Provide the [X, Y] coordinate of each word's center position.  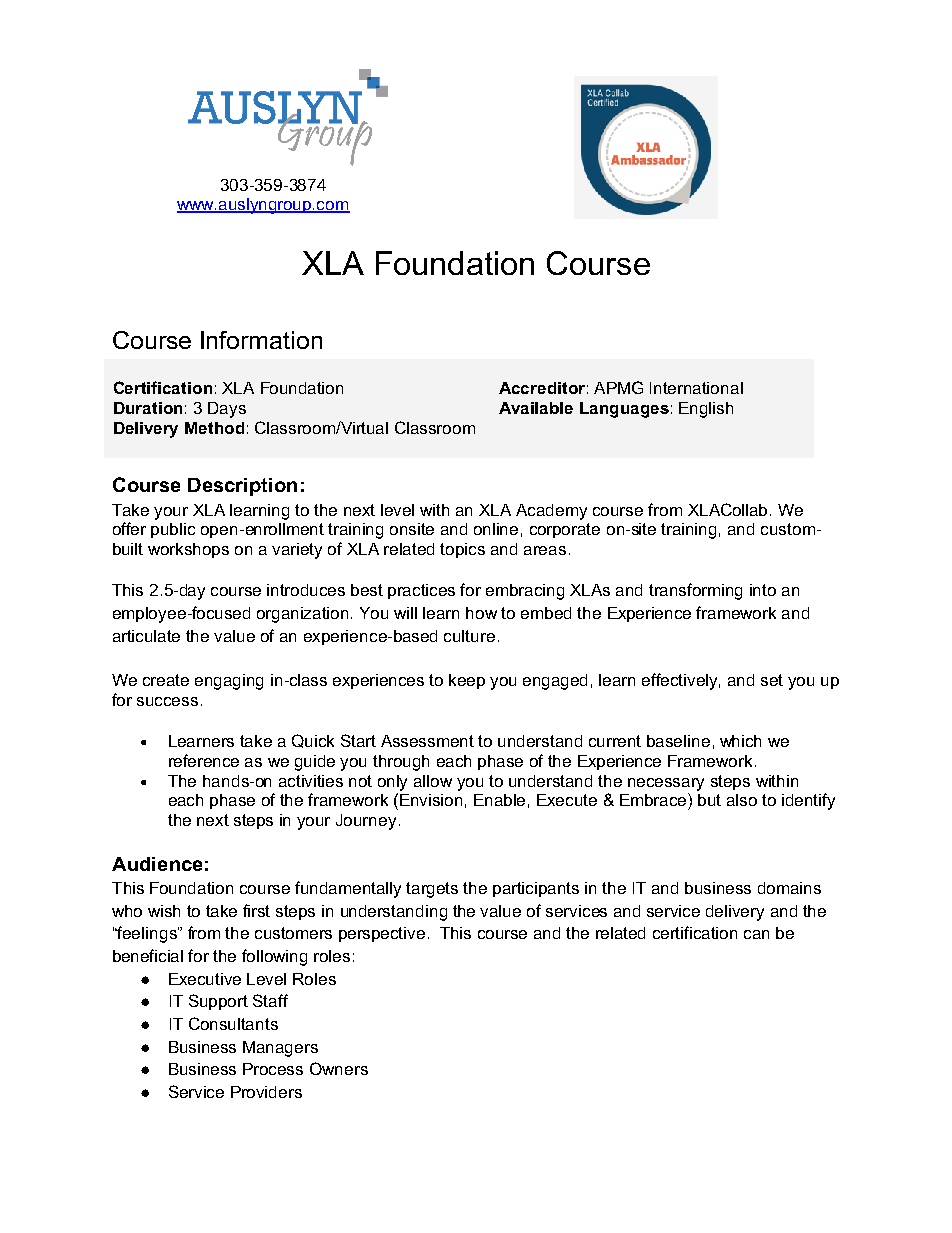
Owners [339, 1068]
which [740, 741]
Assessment [427, 741]
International [696, 388]
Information [261, 340]
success [167, 701]
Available [536, 408]
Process [273, 1069]
